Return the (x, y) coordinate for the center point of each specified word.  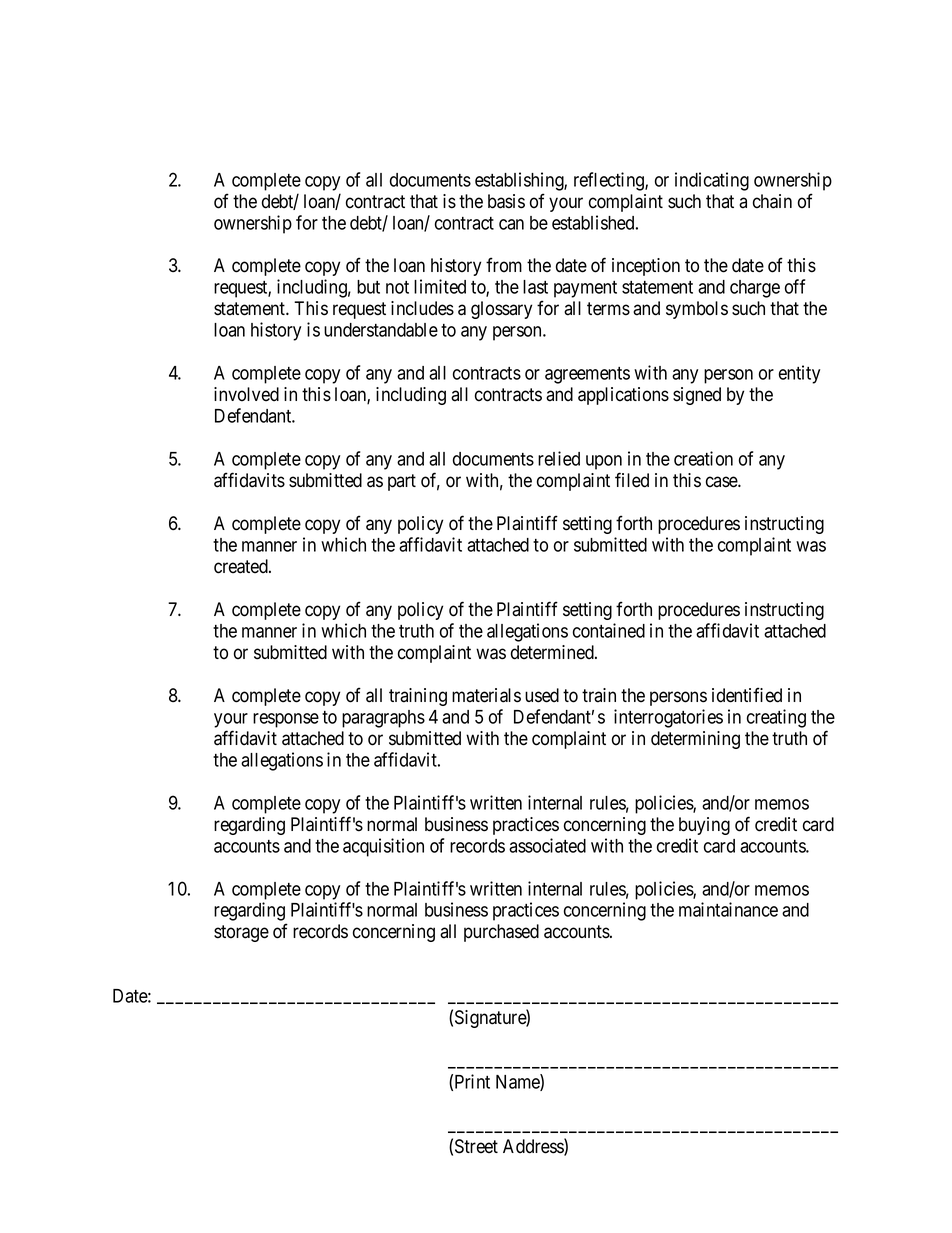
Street (476, 1146)
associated (547, 845)
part (402, 482)
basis (506, 201)
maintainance (728, 909)
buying (704, 826)
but (368, 287)
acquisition (383, 847)
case (722, 482)
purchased (501, 933)
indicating (712, 181)
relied (559, 458)
